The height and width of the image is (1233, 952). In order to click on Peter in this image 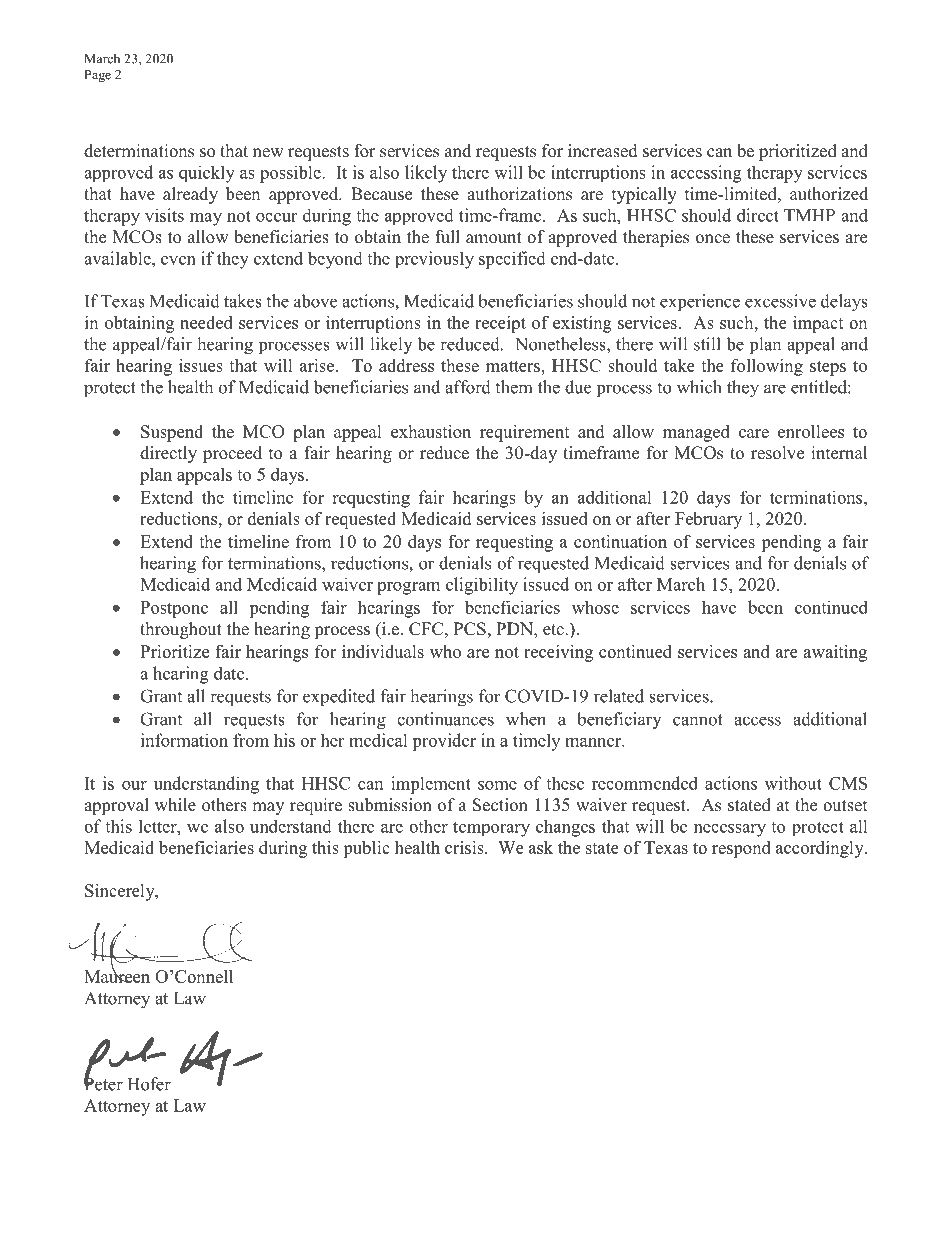, I will do `click(103, 1083)`.
